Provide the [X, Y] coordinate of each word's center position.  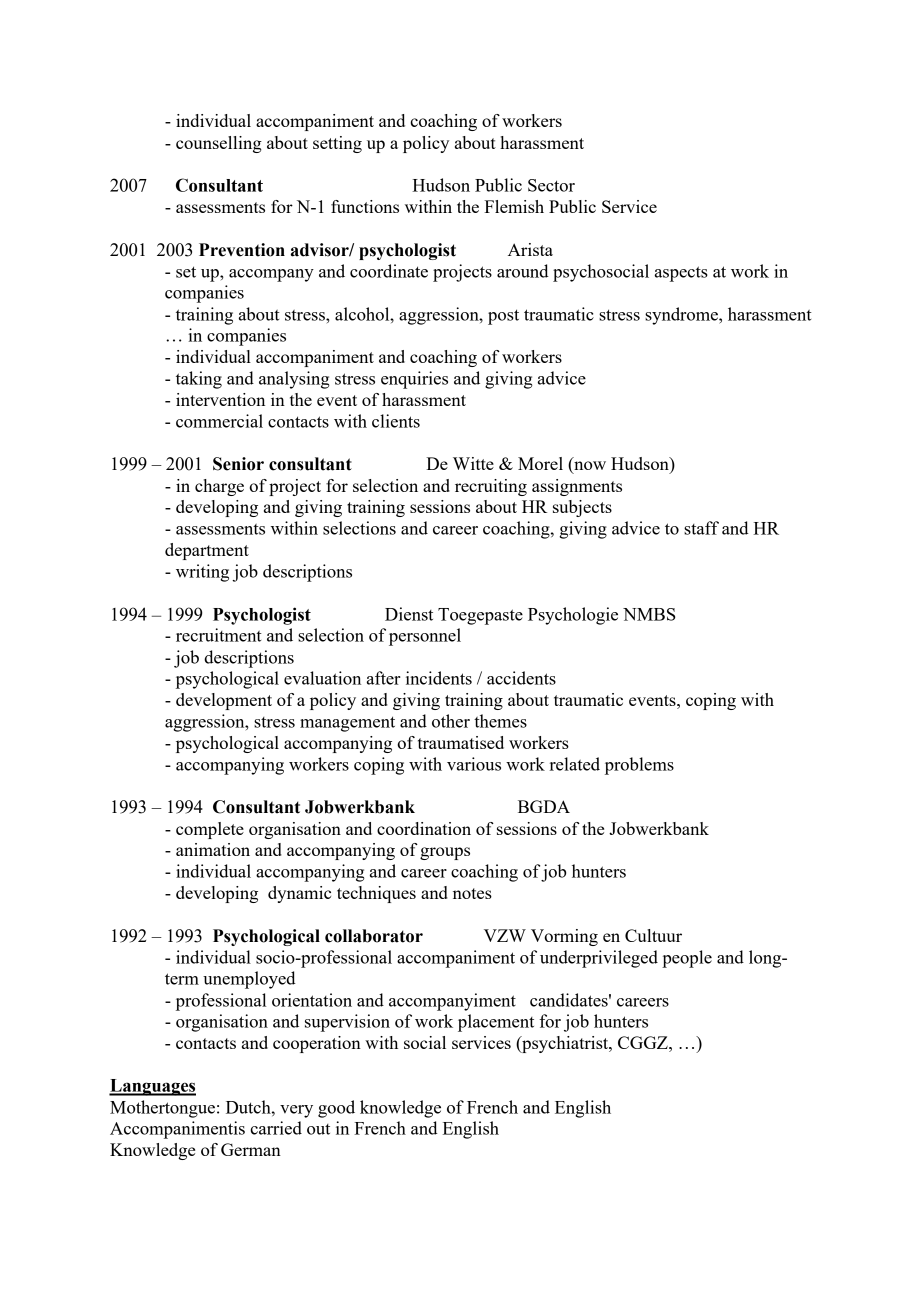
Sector [551, 185]
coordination [424, 828]
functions [365, 206]
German [251, 1149]
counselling [219, 144]
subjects [582, 508]
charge [219, 487]
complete [210, 830]
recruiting [491, 487]
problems [639, 766]
